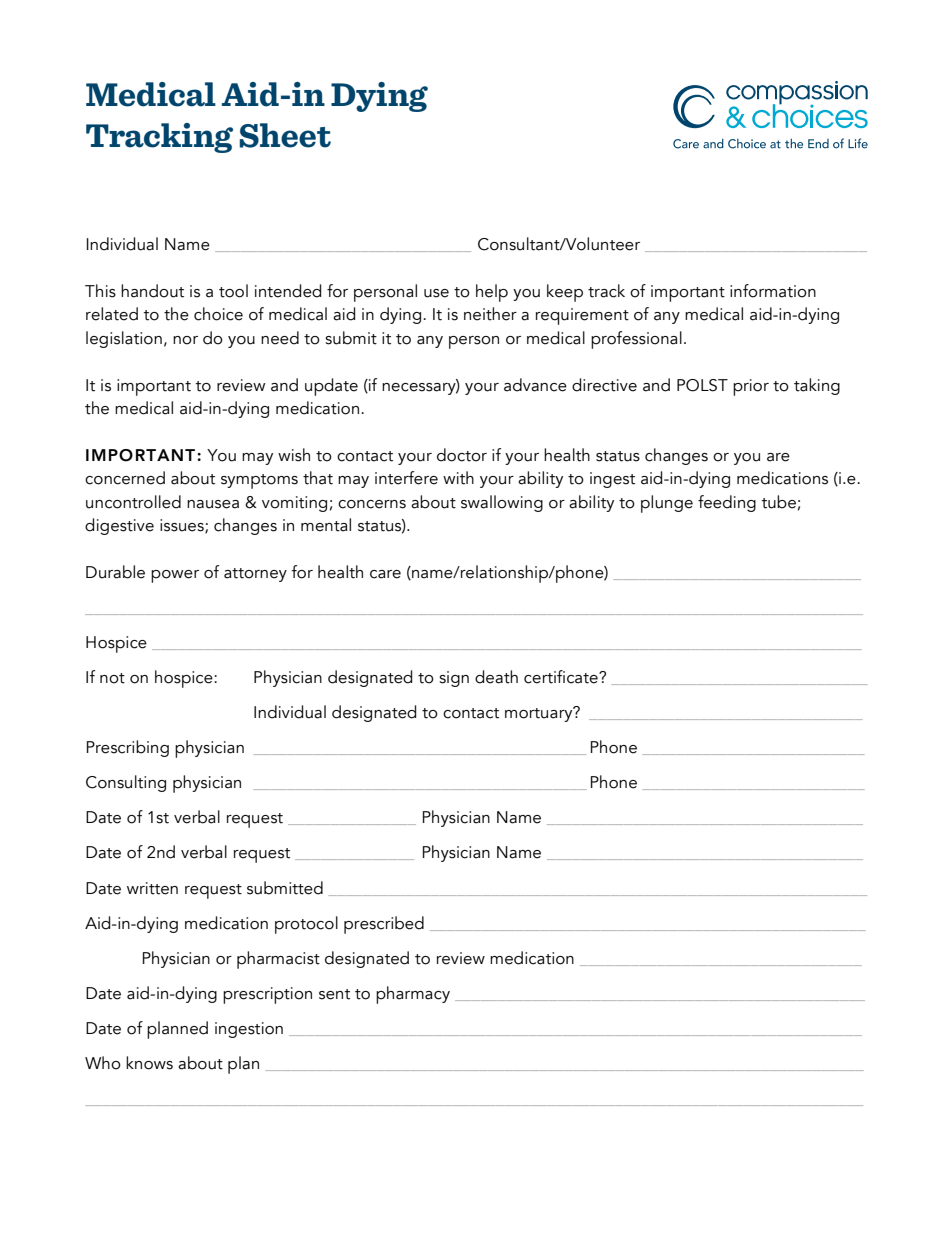 Image resolution: width=952 pixels, height=1233 pixels. I want to click on help, so click(492, 293).
